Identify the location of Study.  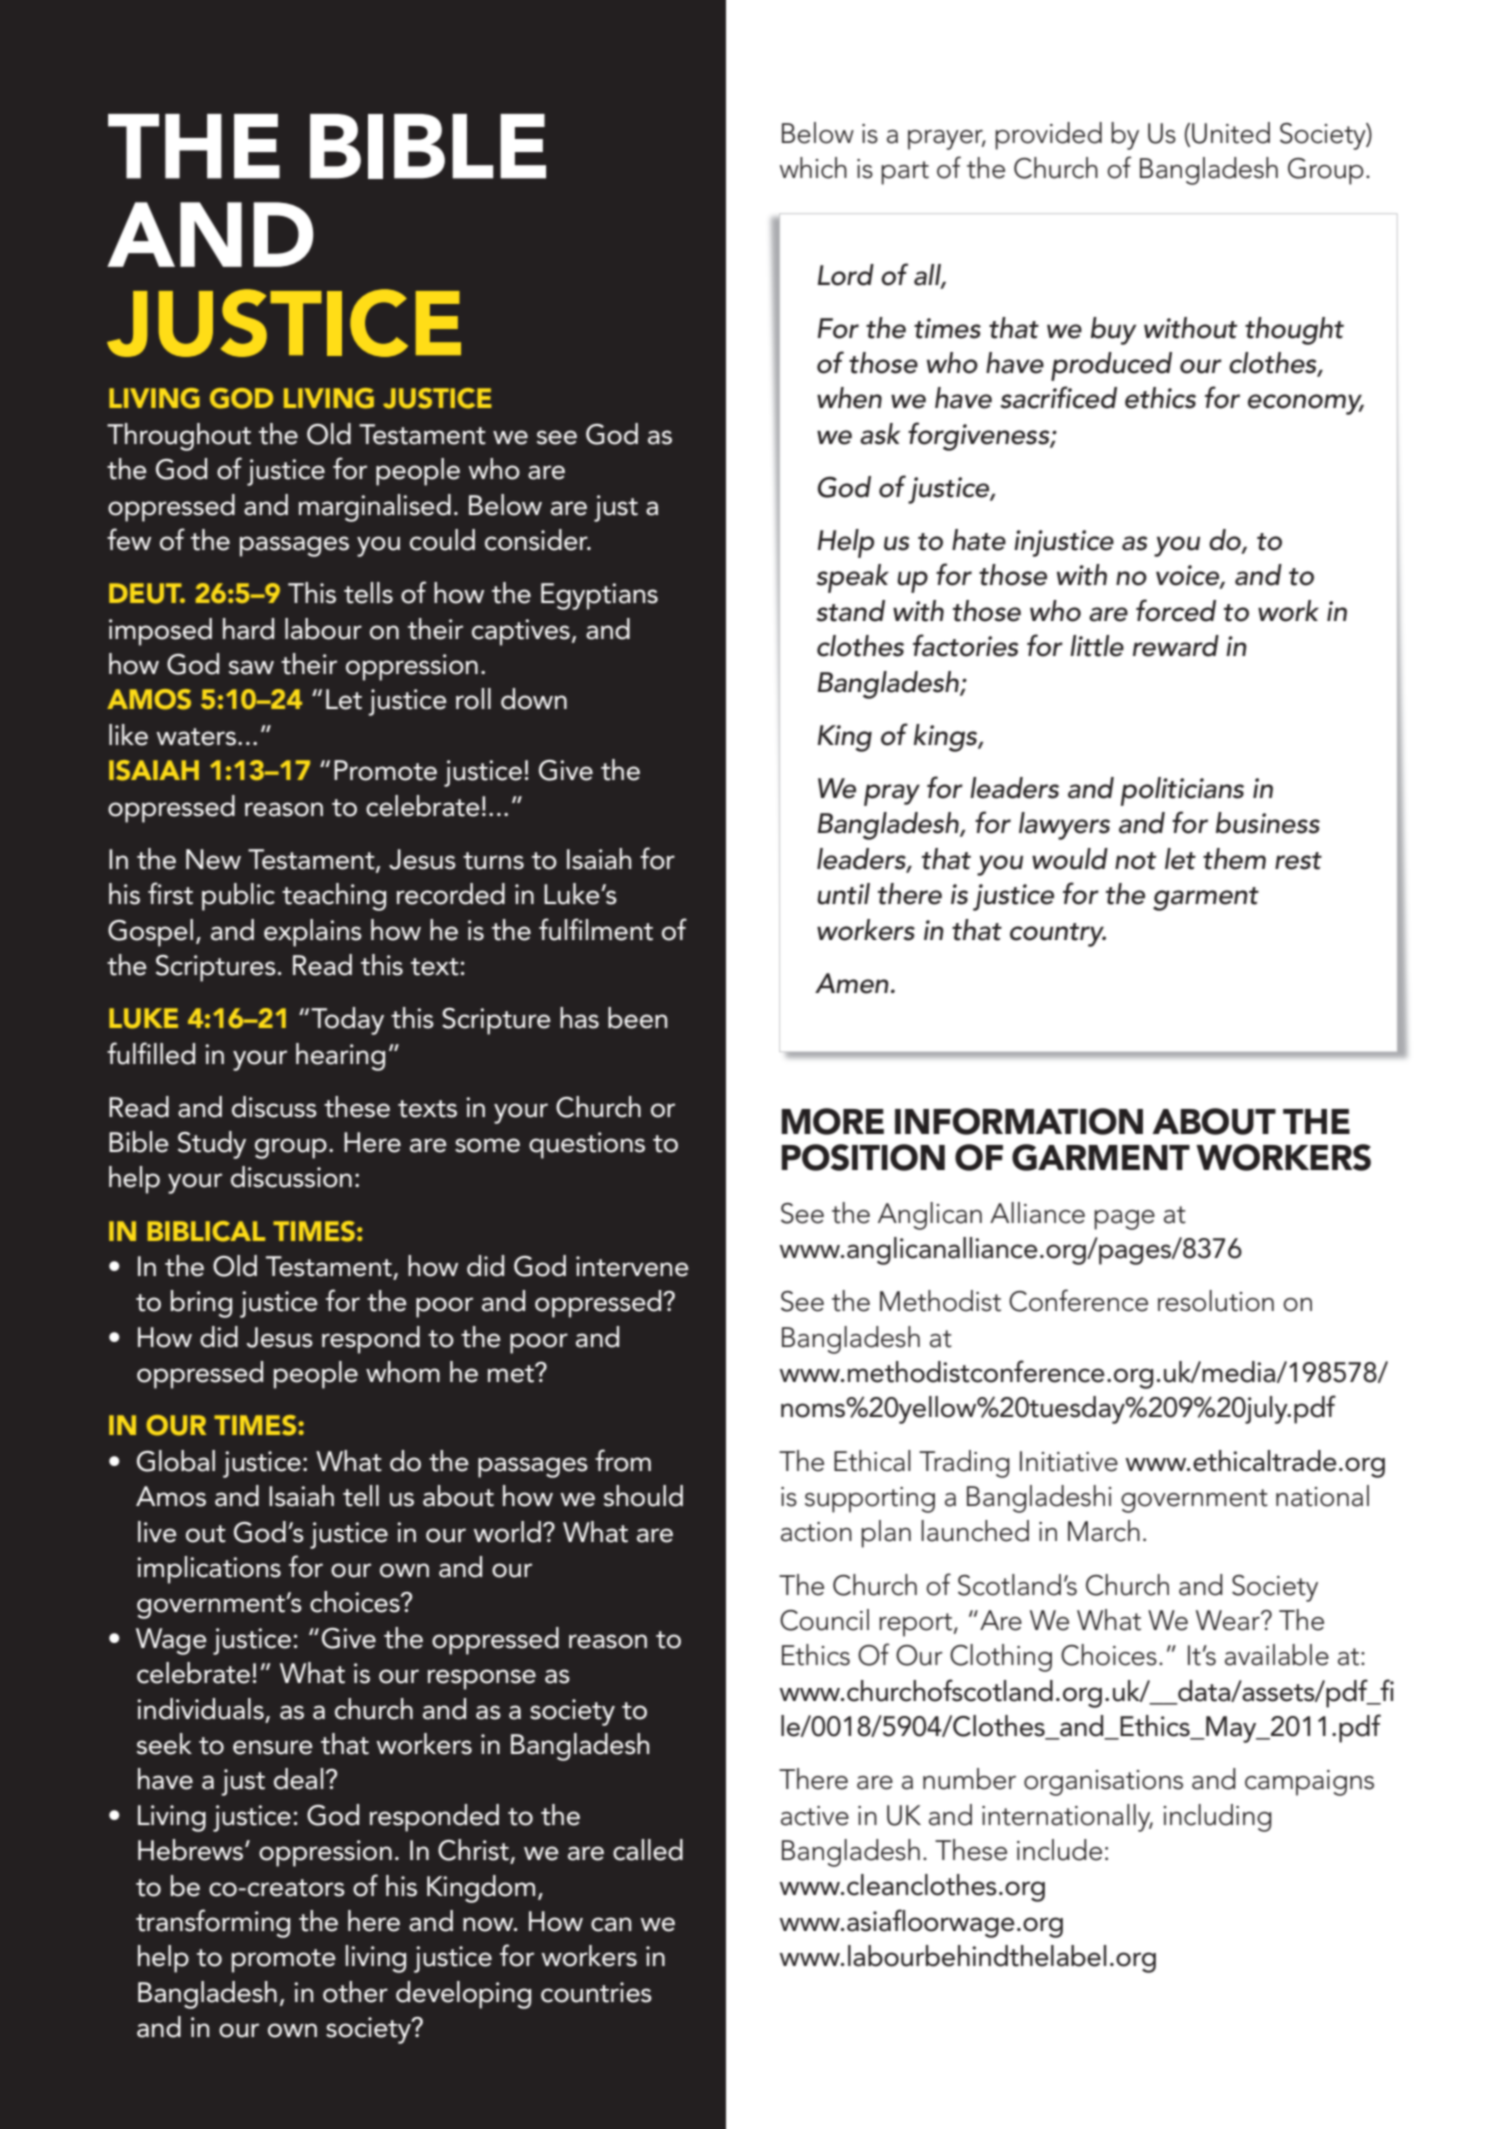
(212, 1145).
